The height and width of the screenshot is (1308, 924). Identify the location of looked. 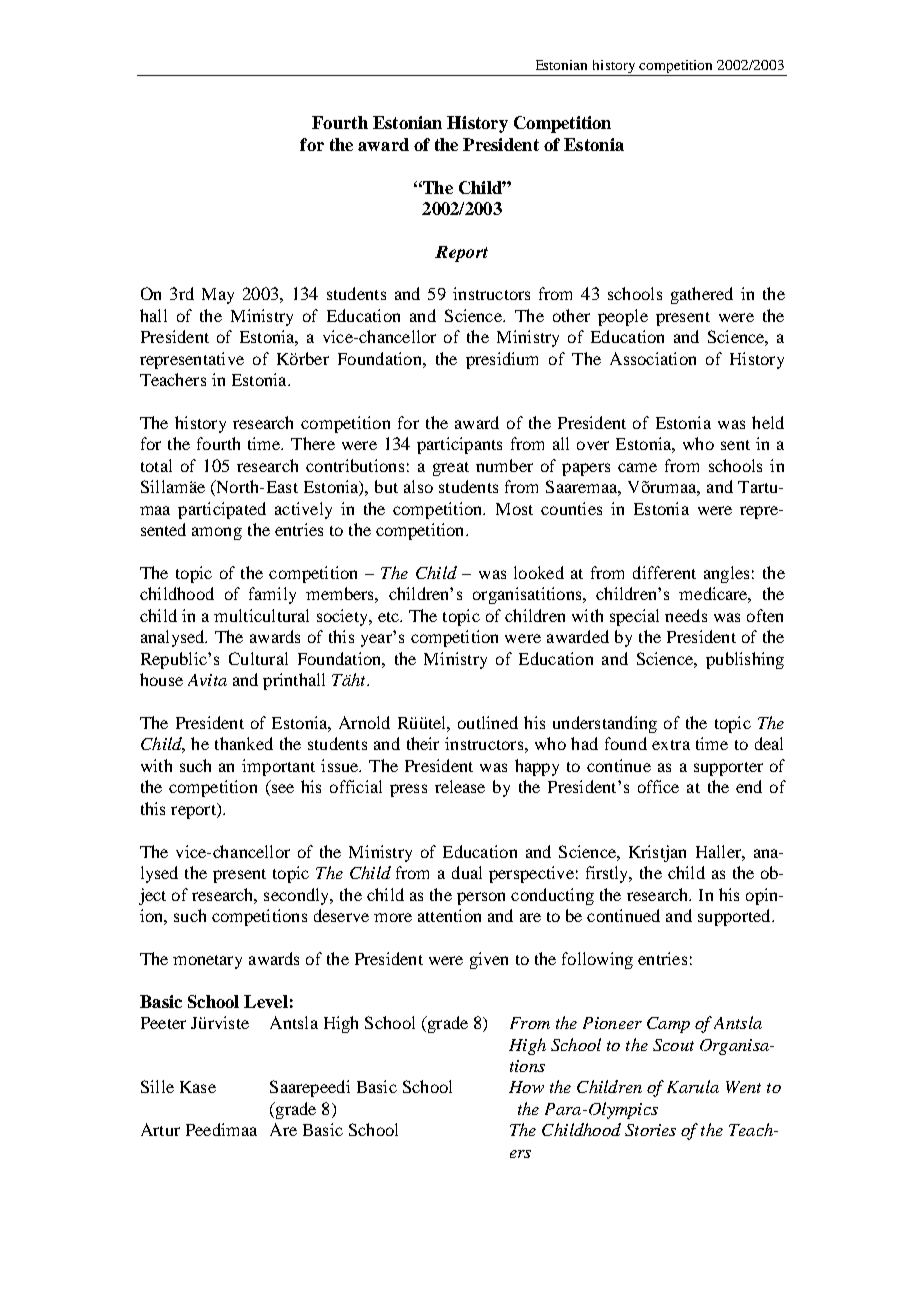
(539, 572).
